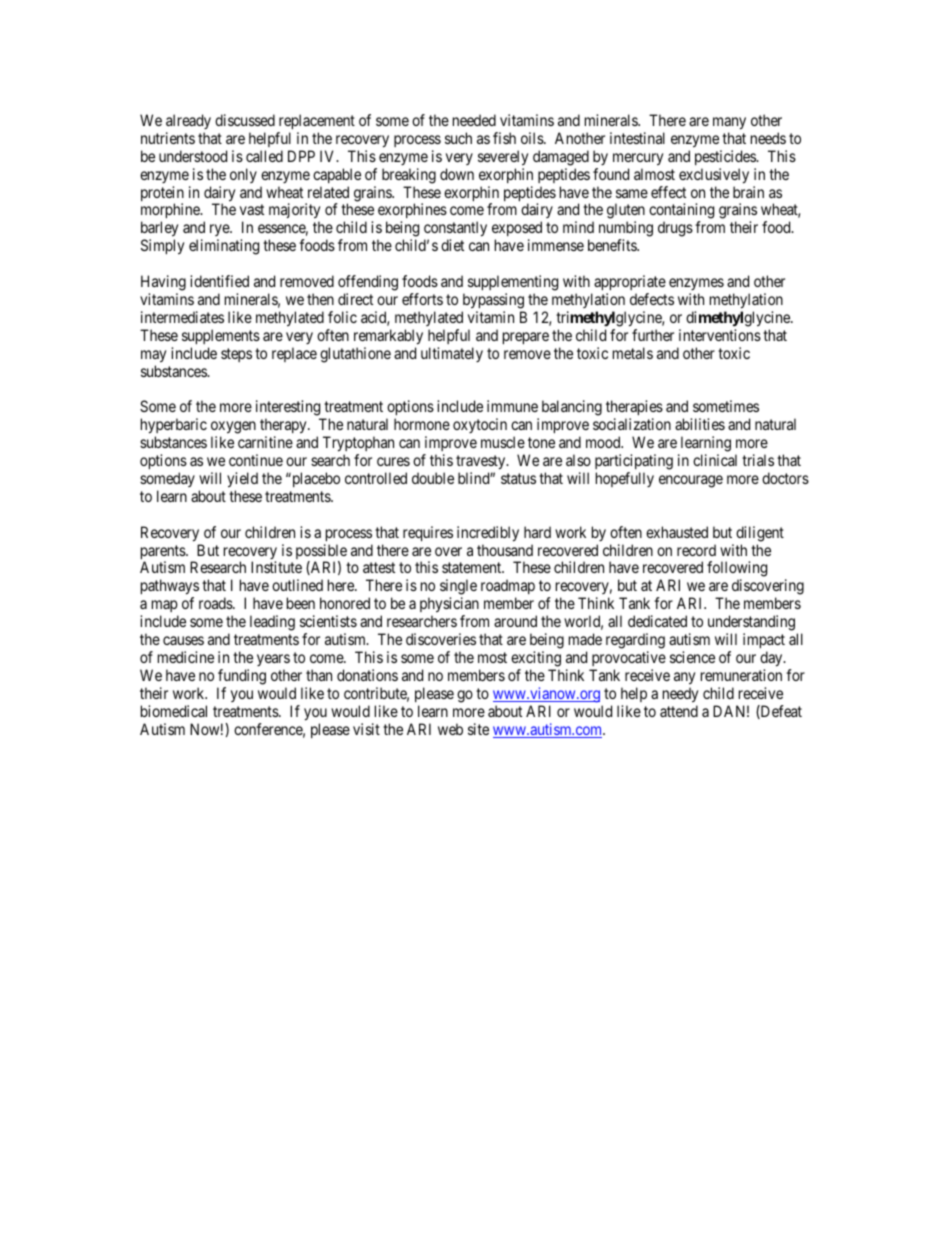 Image resolution: width=952 pixels, height=1233 pixels. Describe the element at coordinates (174, 711) in the image. I see `biomedical` at that location.
